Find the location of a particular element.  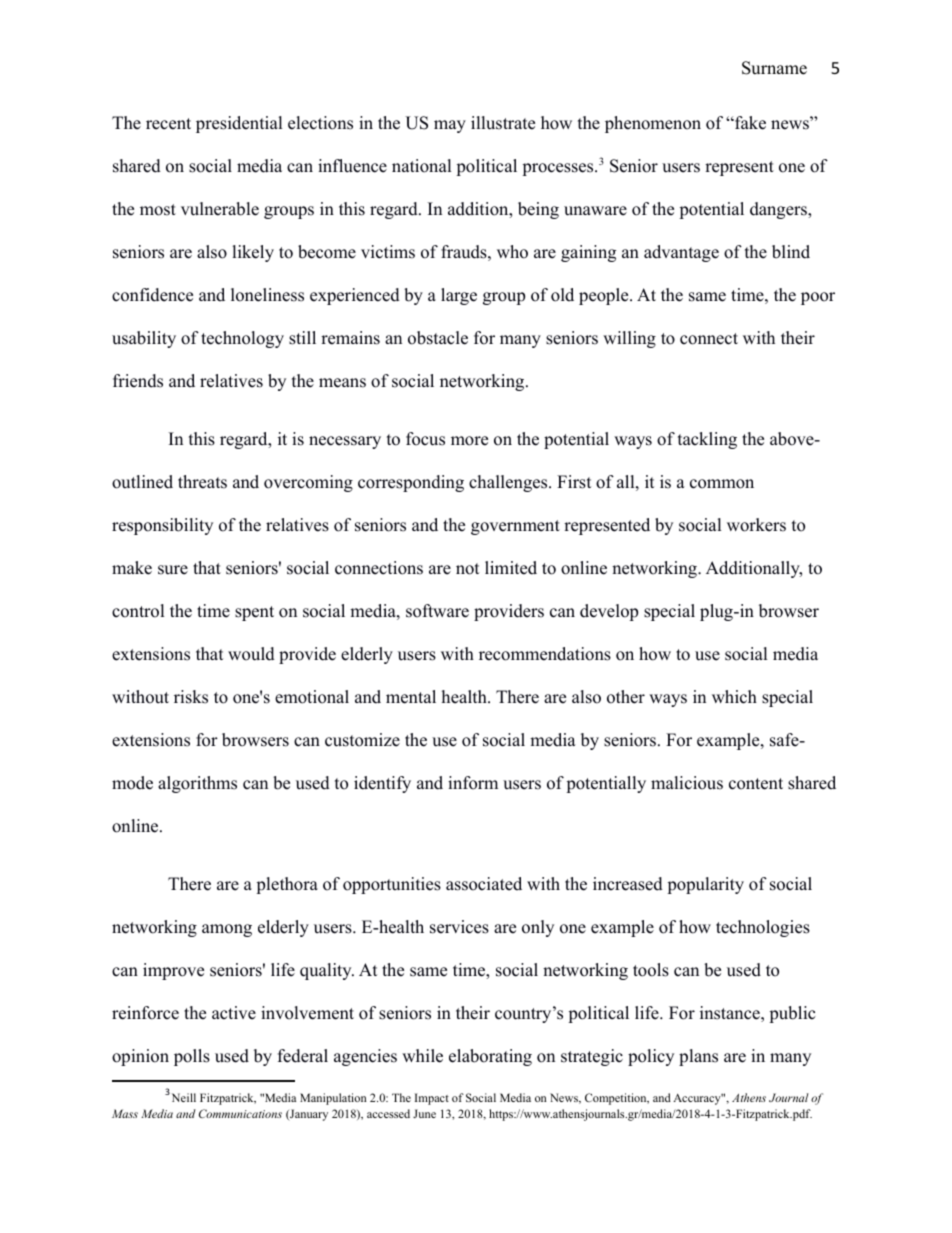

Neill is located at coordinates (182, 1097).
